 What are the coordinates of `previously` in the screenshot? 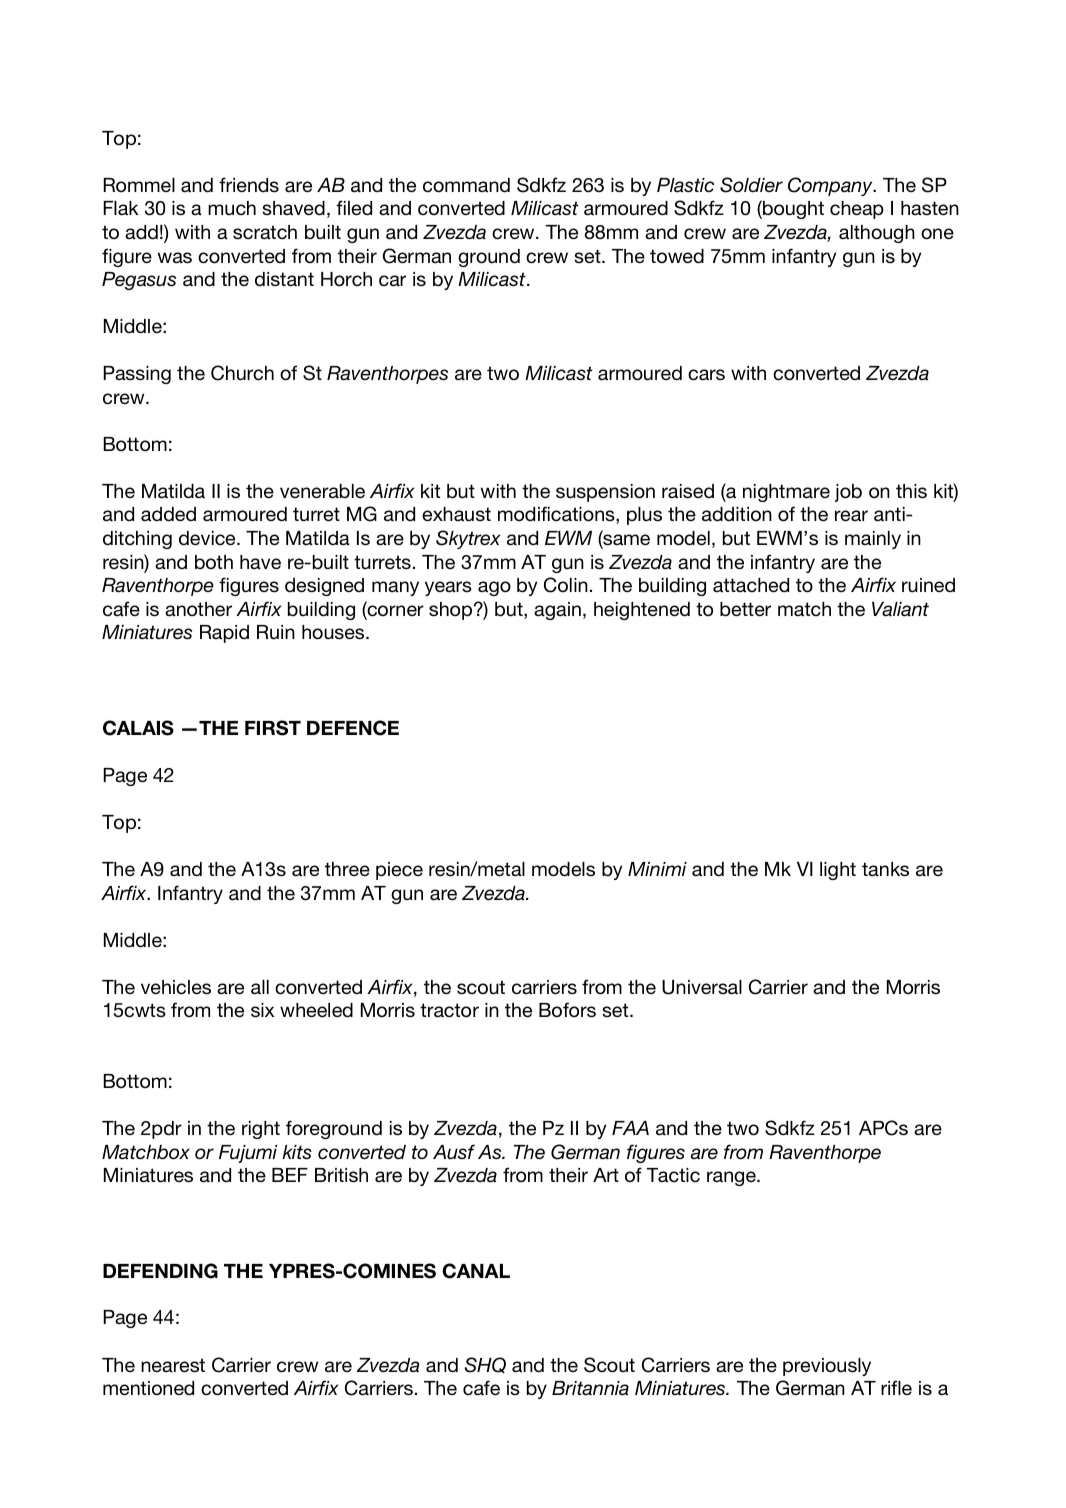 It's located at (827, 1367).
